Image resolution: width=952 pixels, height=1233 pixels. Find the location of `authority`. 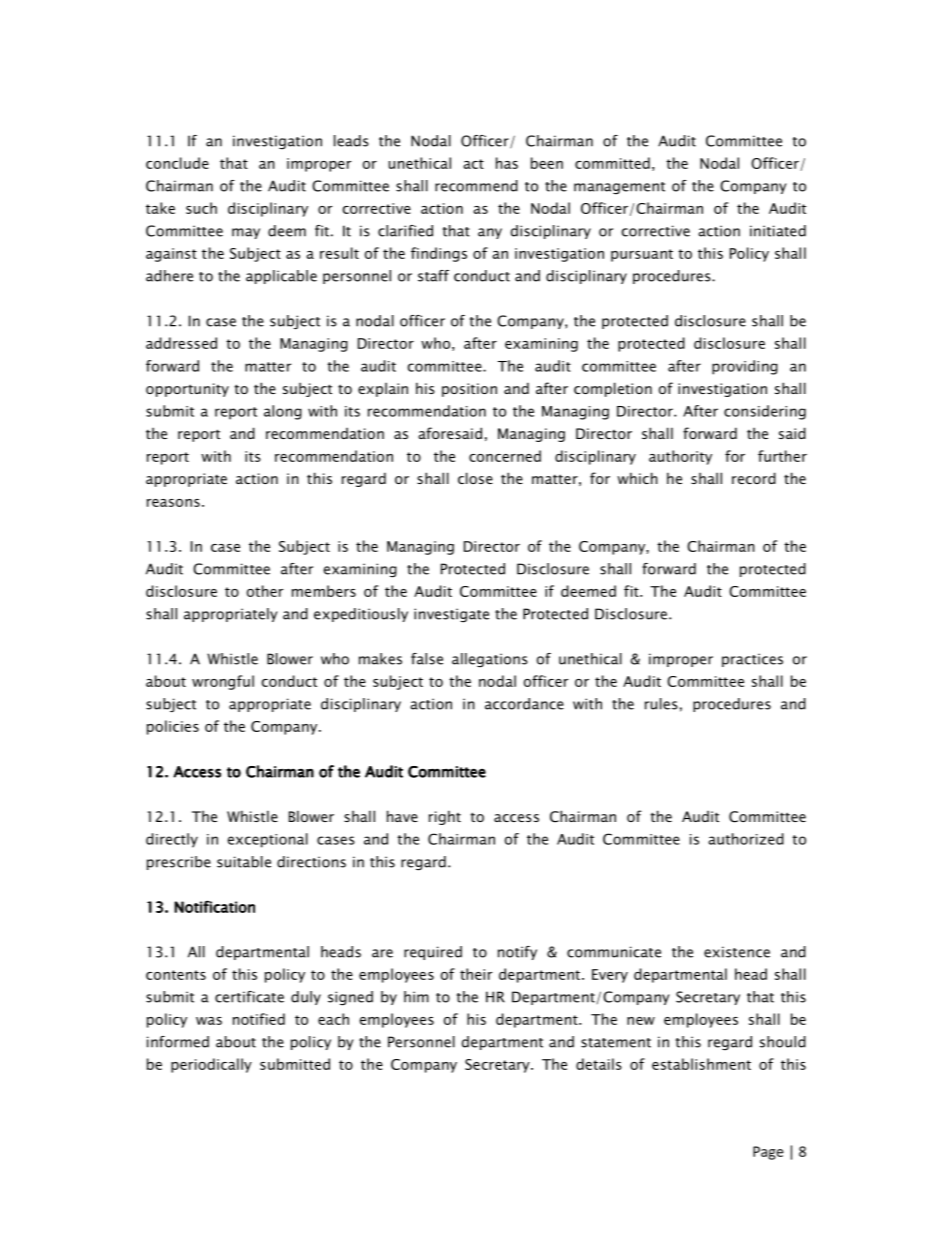

authority is located at coordinates (680, 457).
